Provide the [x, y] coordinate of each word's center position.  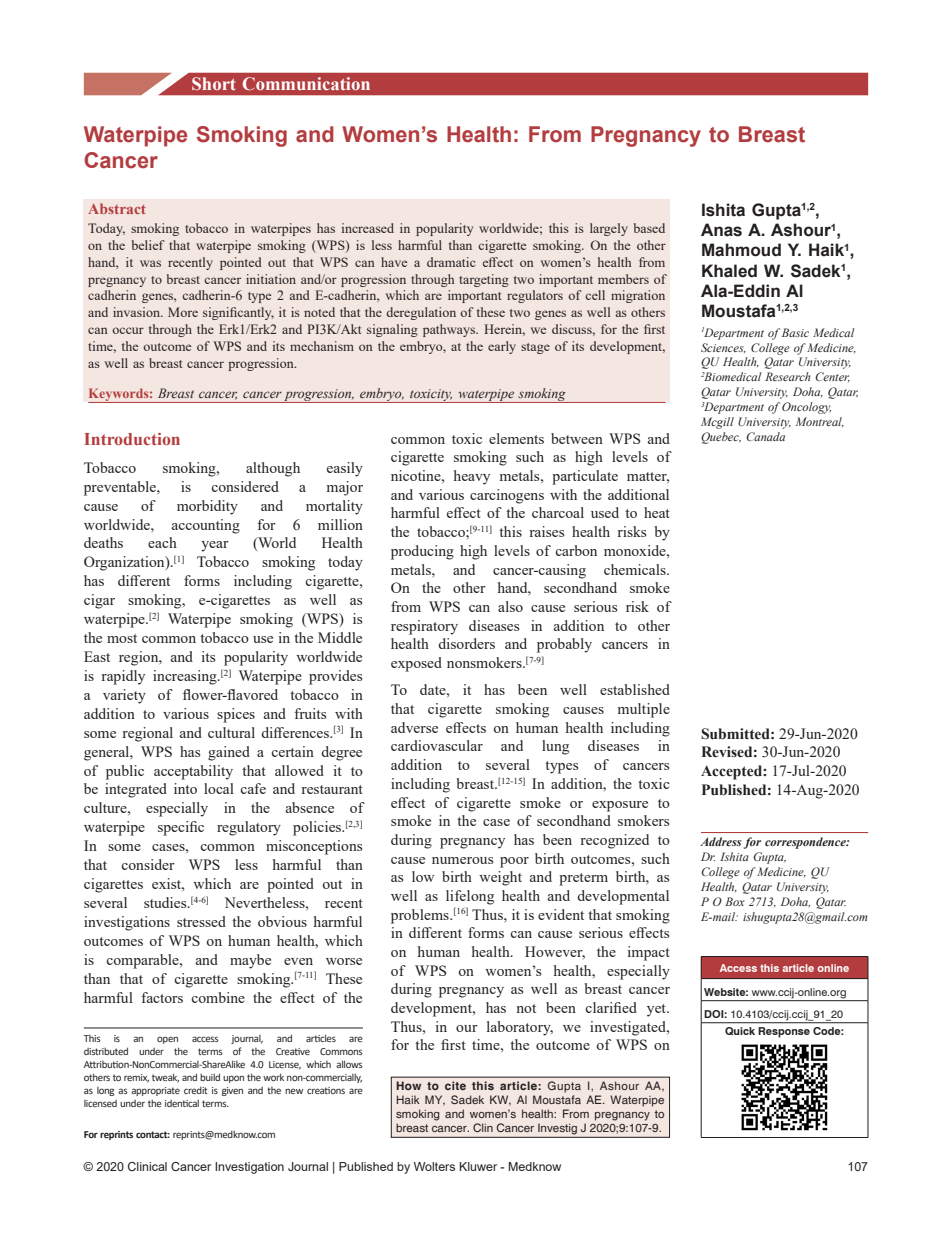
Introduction [132, 439]
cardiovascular [437, 745]
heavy [472, 477]
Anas [721, 230]
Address [721, 841]
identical [182, 1103]
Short [214, 83]
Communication [306, 84]
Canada [765, 436]
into [185, 788]
